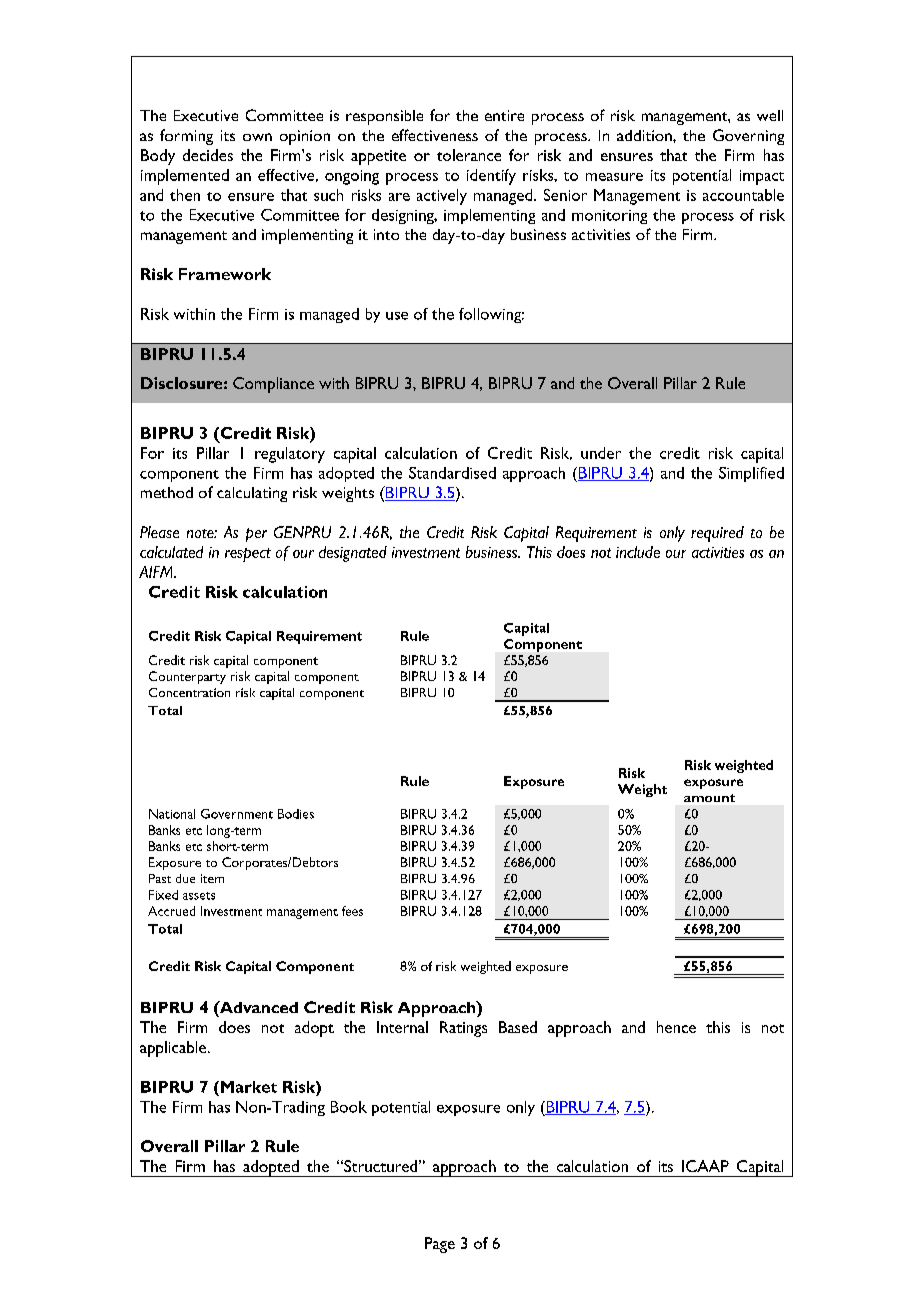  Describe the element at coordinates (469, 155) in the screenshot. I see `tolerance` at that location.
